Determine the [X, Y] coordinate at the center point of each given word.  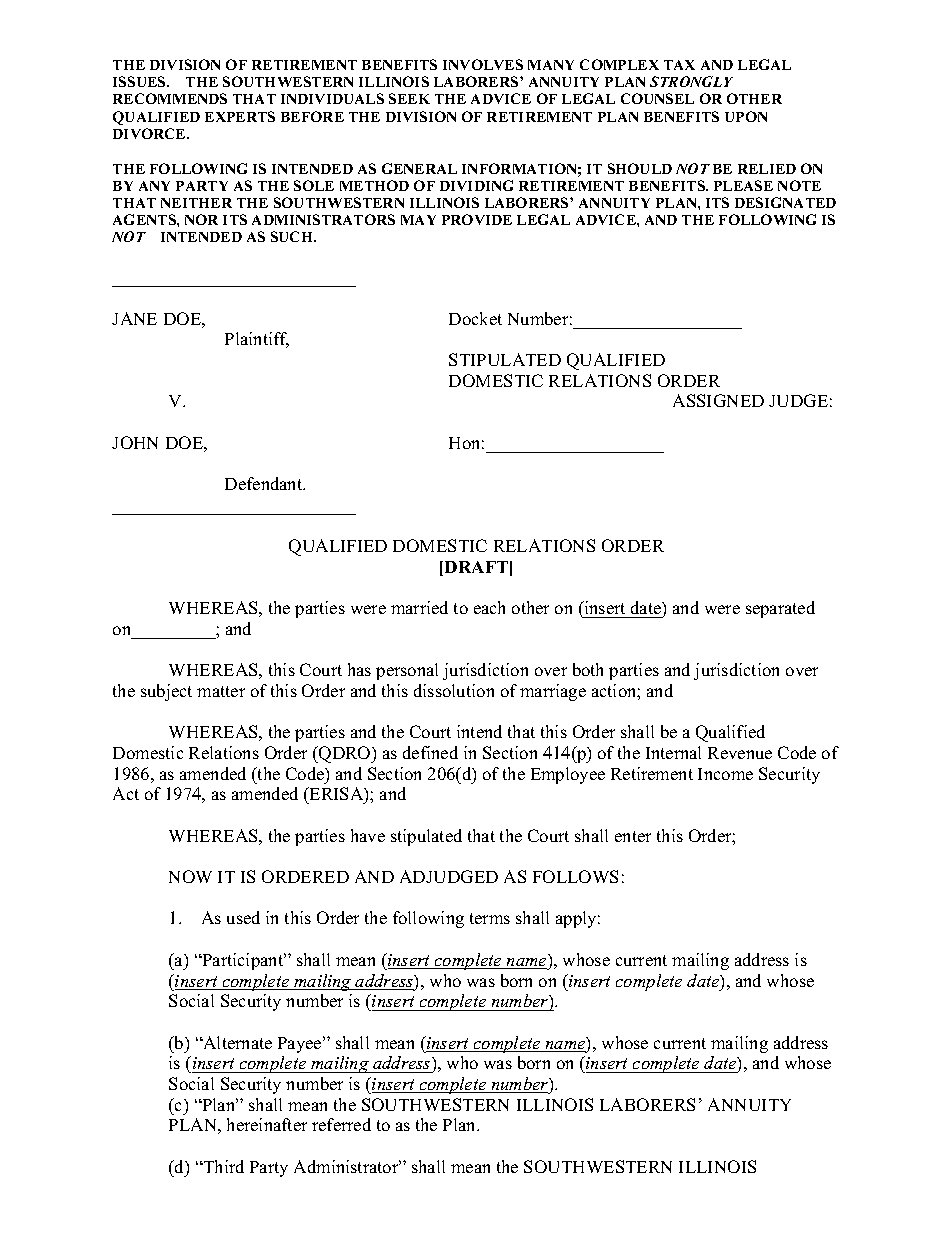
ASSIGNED [718, 400]
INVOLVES [483, 64]
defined [430, 752]
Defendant [265, 483]
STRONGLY [691, 81]
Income [725, 774]
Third [223, 1166]
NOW [190, 876]
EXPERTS [240, 116]
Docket [475, 318]
